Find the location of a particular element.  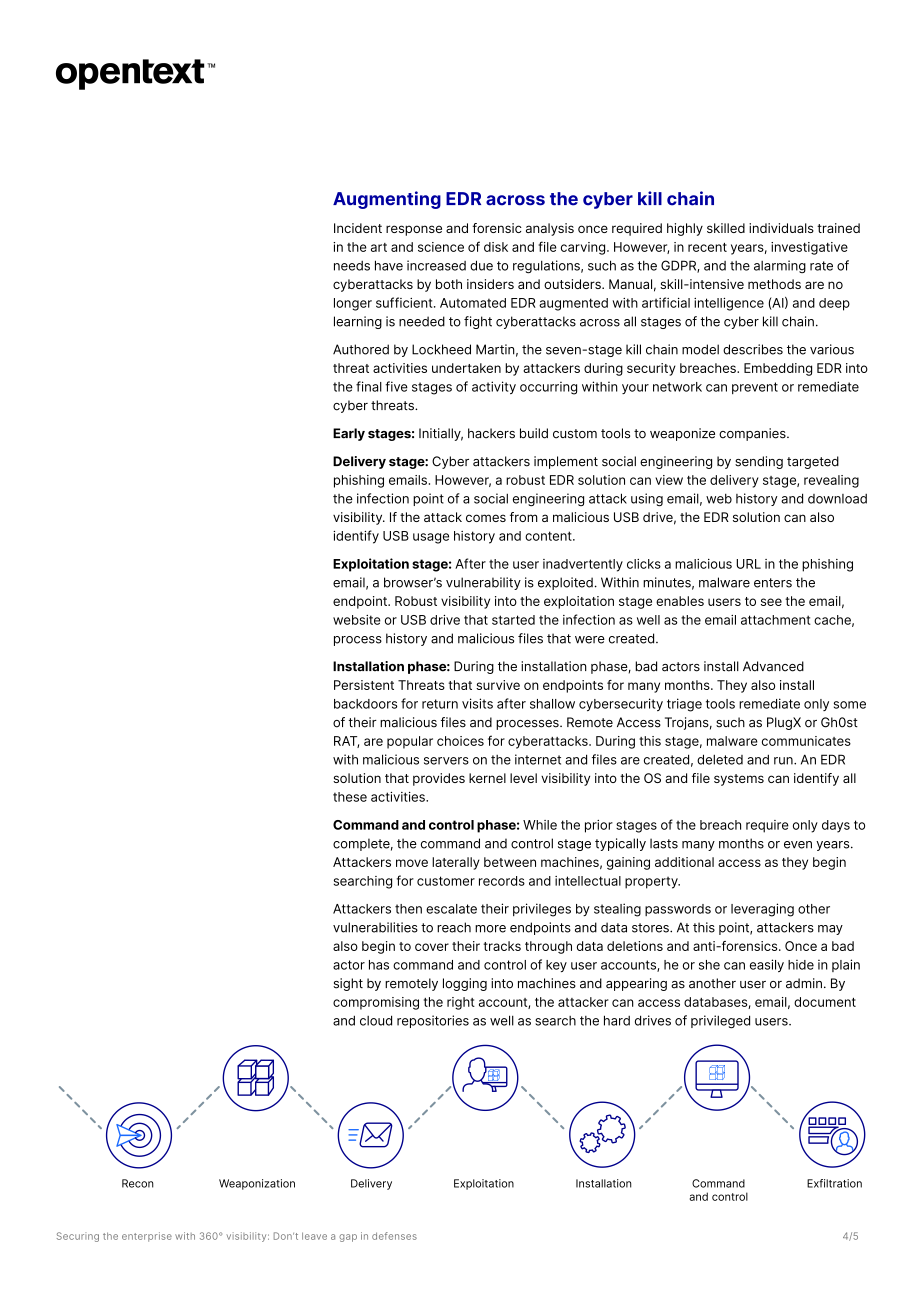

backdoors is located at coordinates (365, 704).
